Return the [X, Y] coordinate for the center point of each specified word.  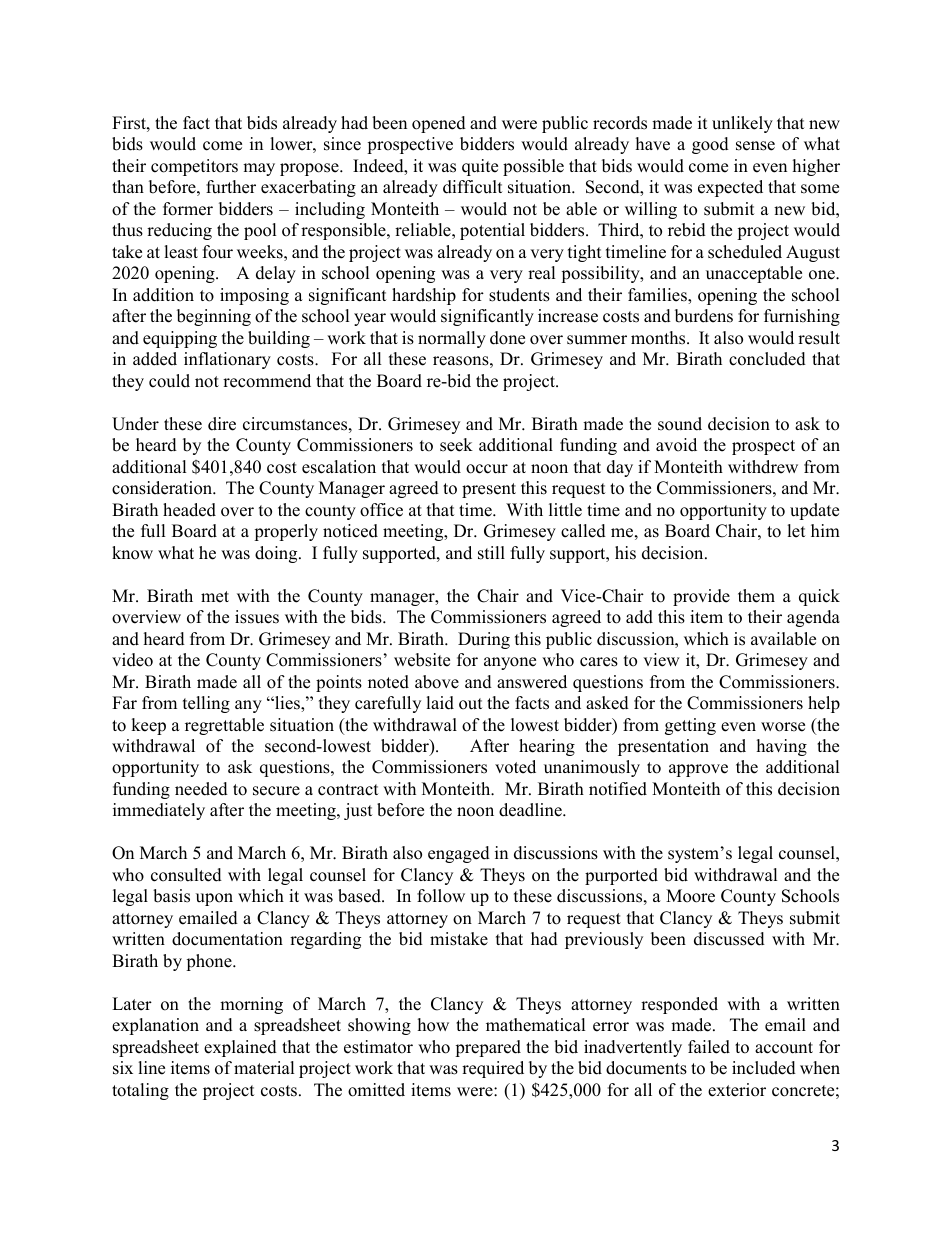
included [764, 1068]
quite [480, 167]
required [493, 1069]
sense [755, 146]
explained [240, 1048]
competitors [194, 167]
